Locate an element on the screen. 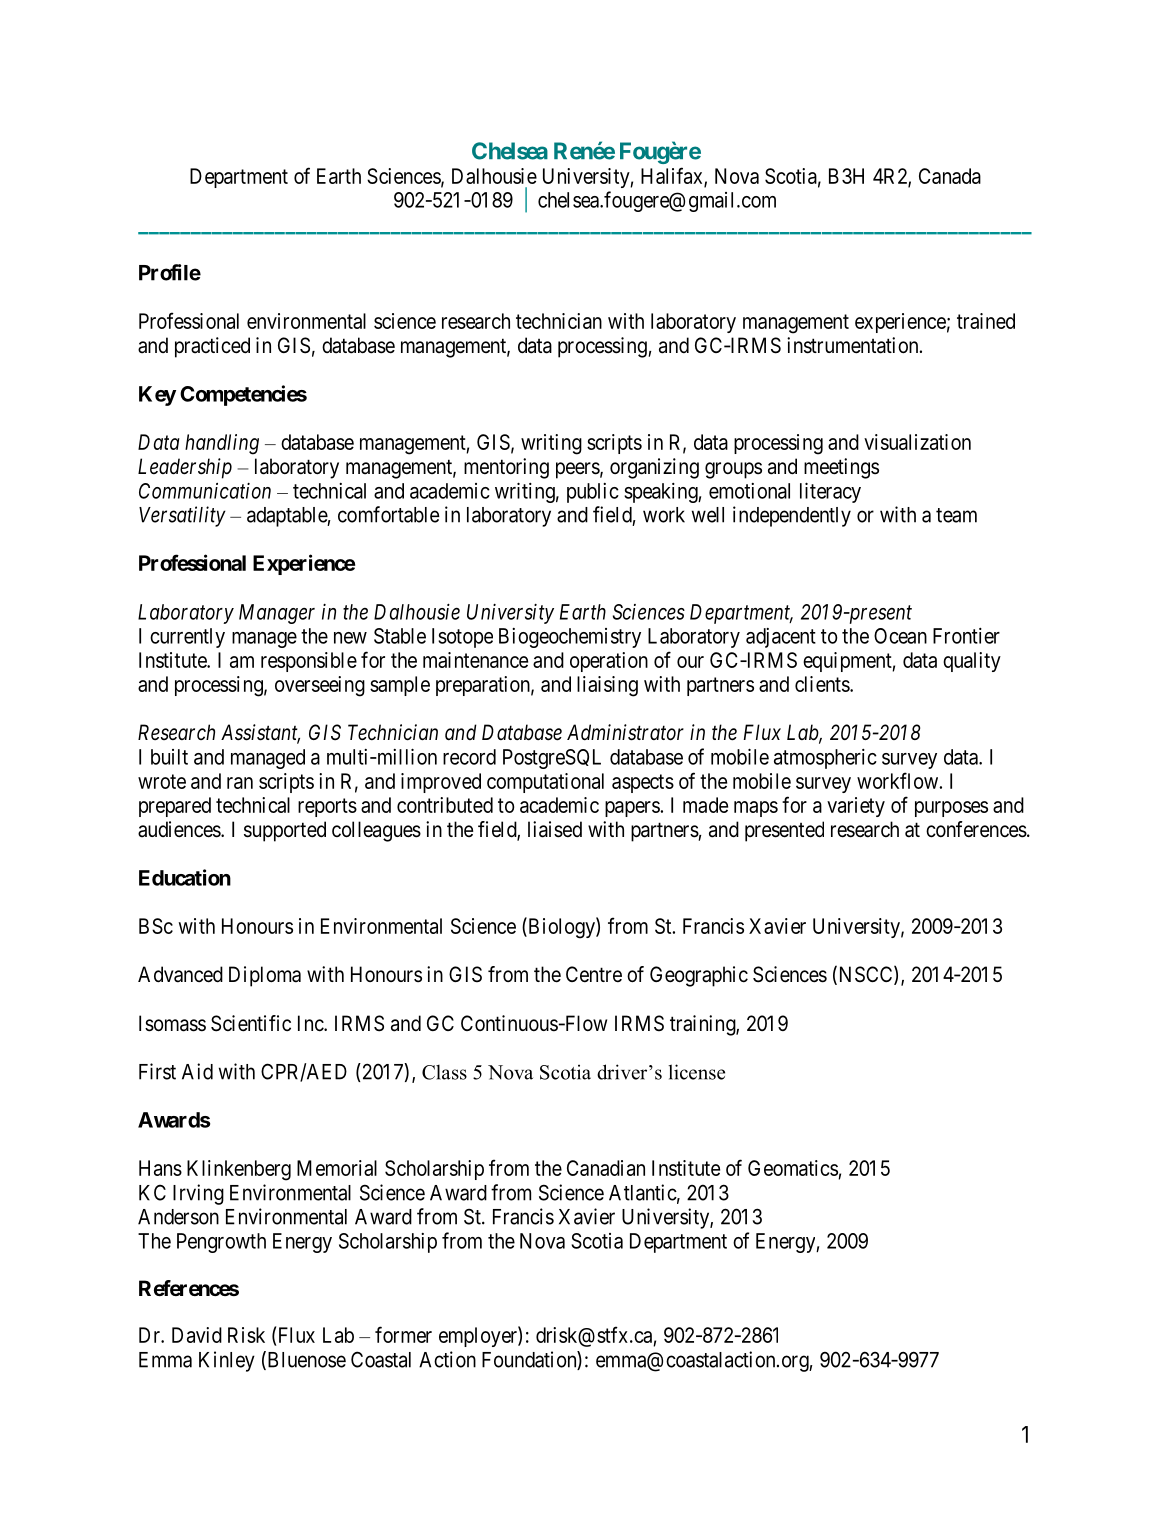 The image size is (1170, 1515). Geomatics is located at coordinates (793, 1169).
